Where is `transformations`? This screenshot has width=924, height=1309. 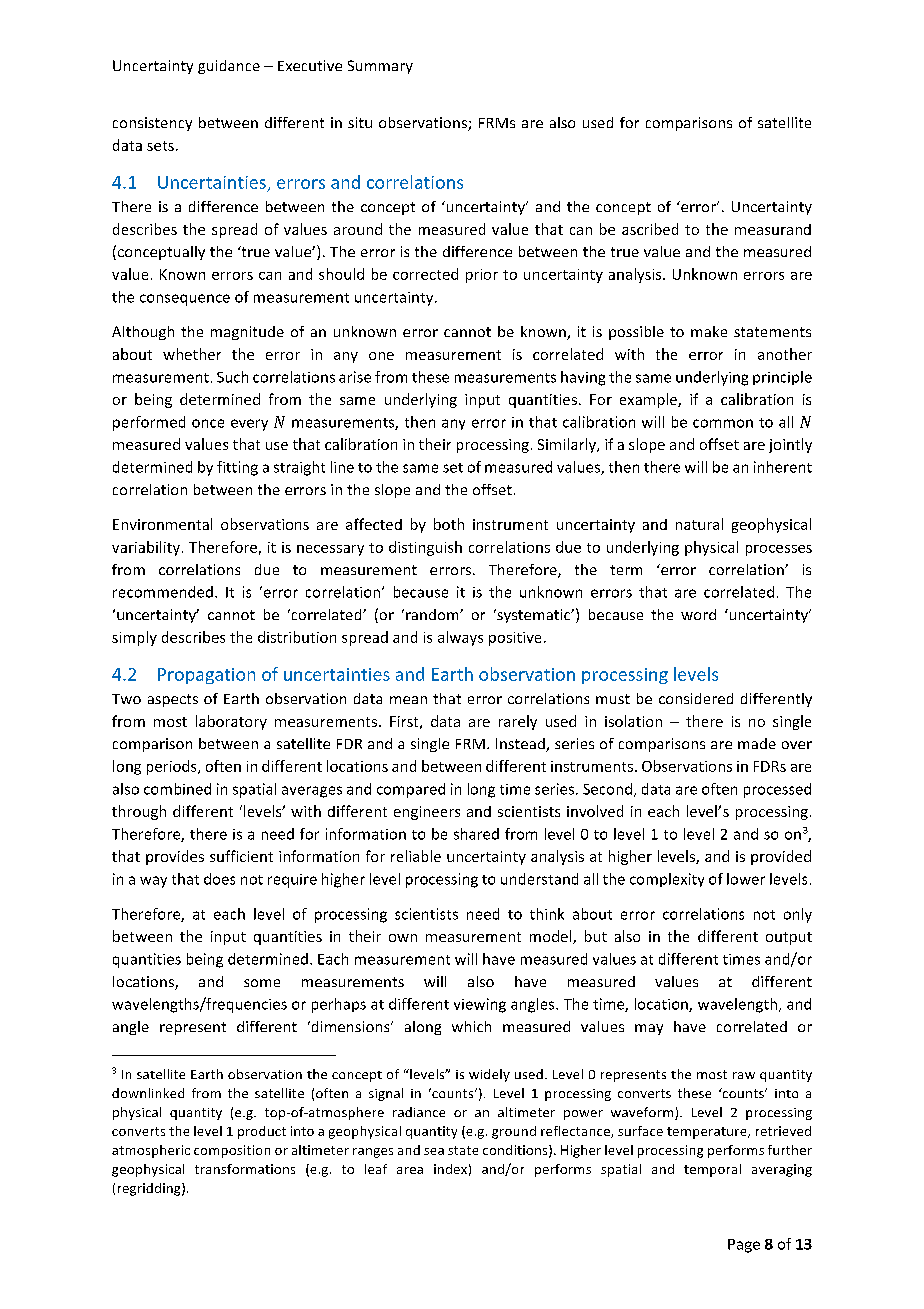
transformations is located at coordinates (245, 1169).
